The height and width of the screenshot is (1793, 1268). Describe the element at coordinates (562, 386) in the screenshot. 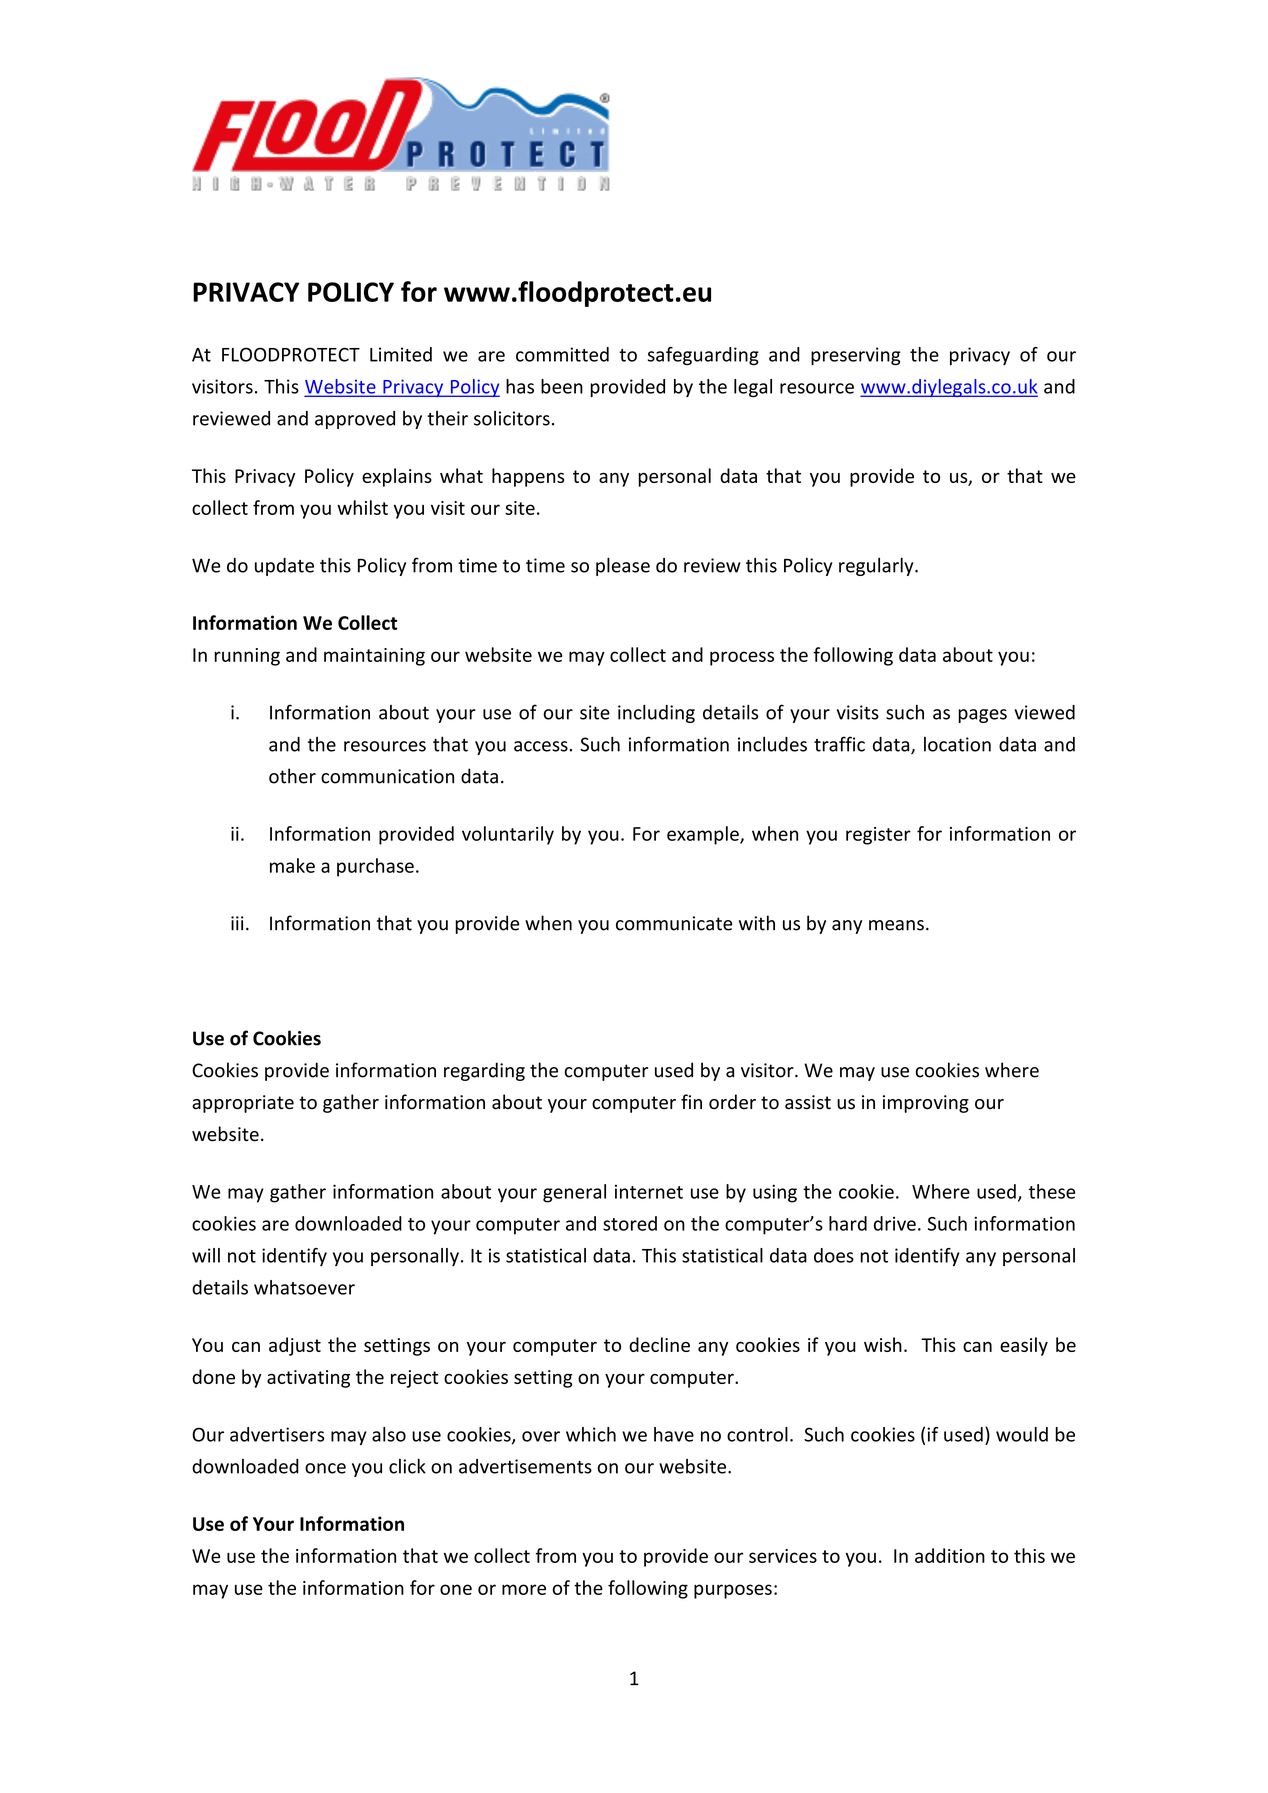

I see `been` at that location.
